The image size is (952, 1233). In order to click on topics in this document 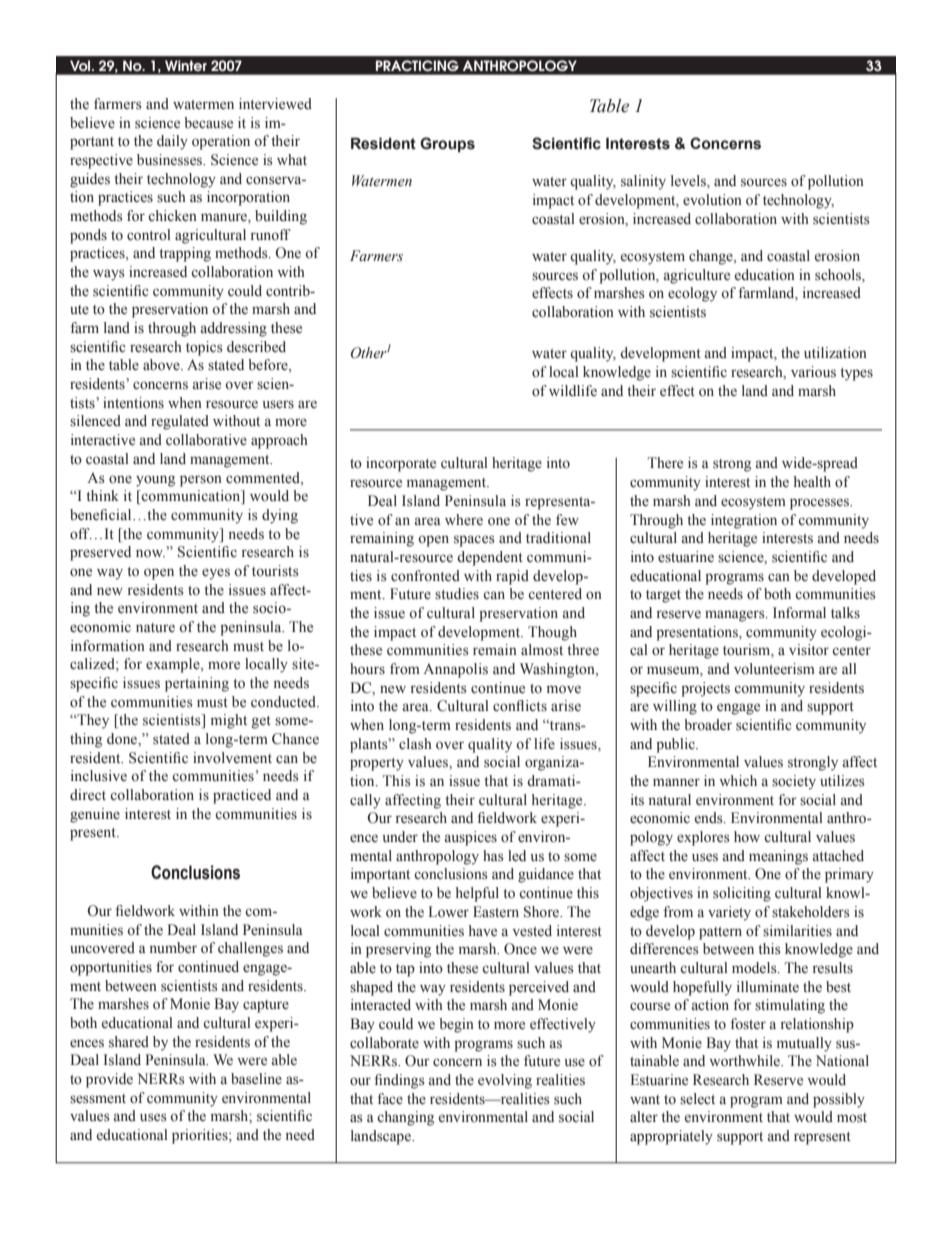, I will do `click(204, 348)`.
